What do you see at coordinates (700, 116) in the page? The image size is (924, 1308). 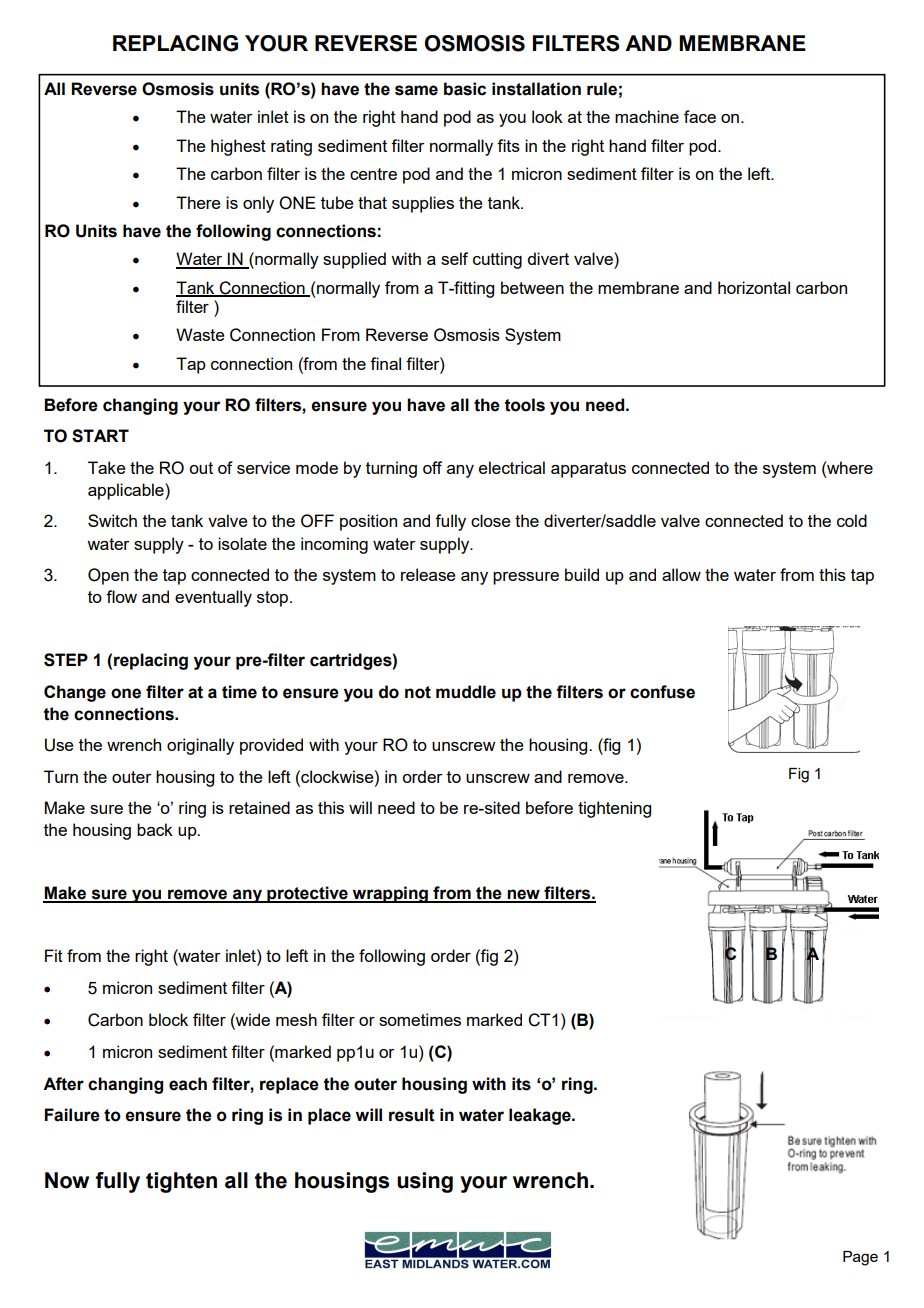 I see `face` at bounding box center [700, 116].
